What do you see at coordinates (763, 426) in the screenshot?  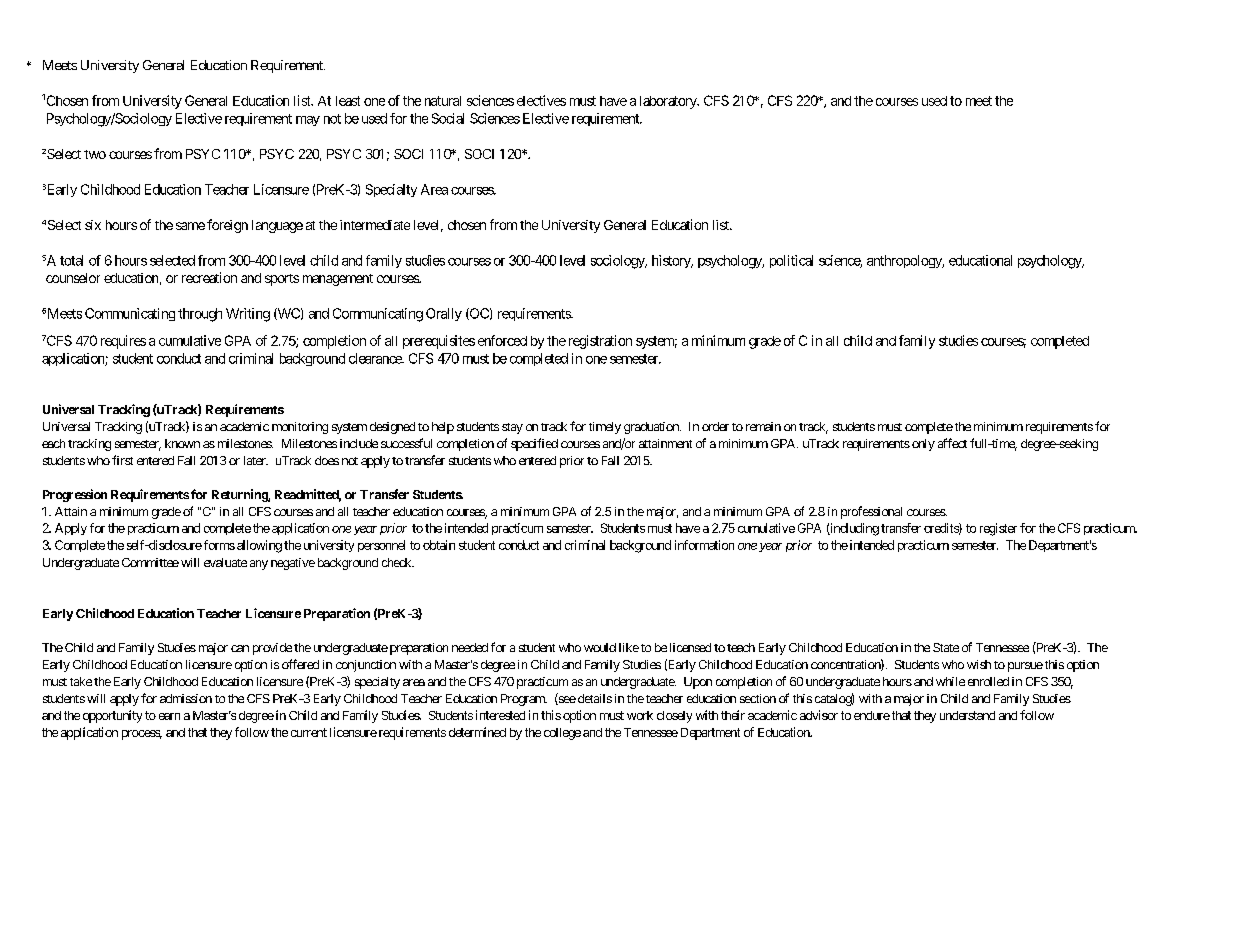 I see `remain` at bounding box center [763, 426].
